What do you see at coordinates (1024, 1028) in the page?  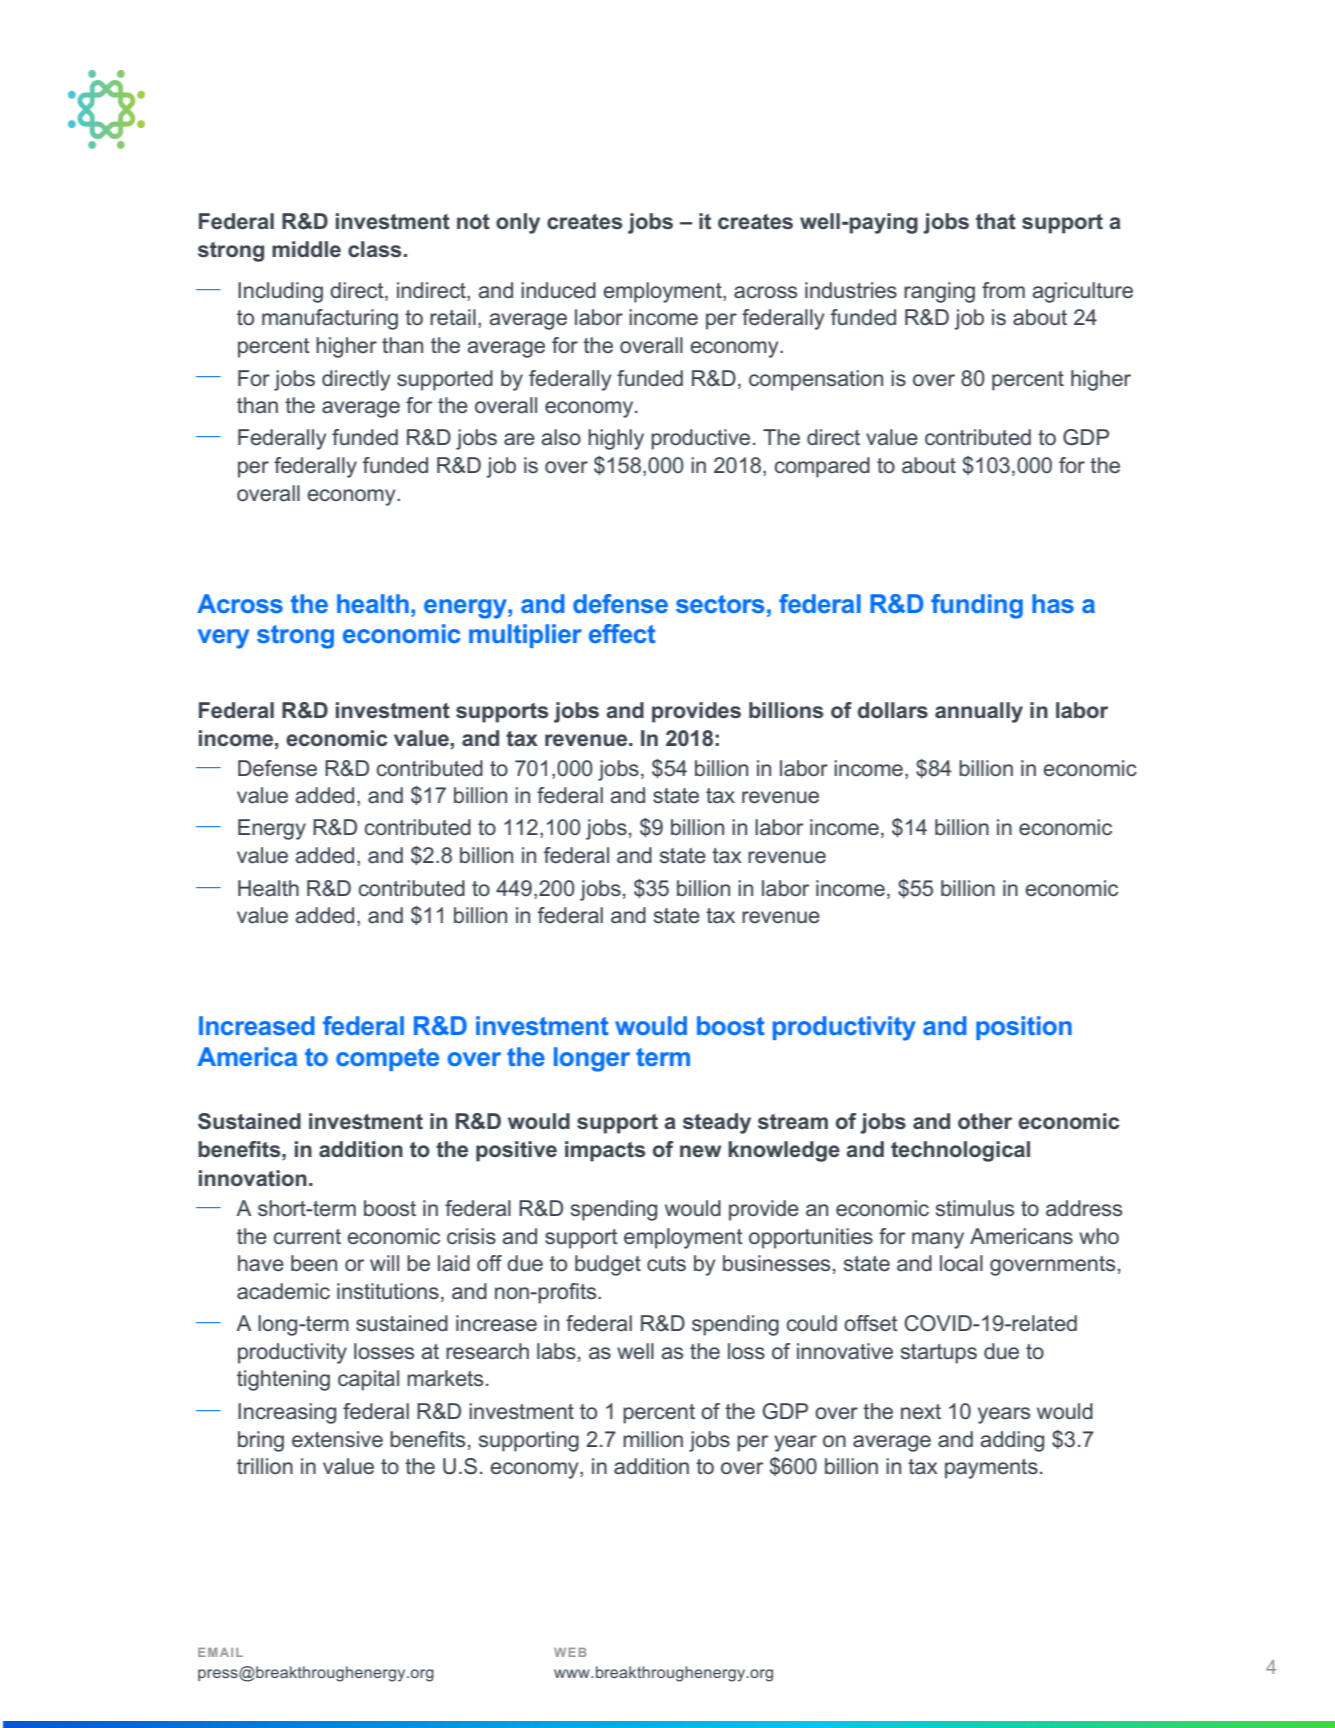 I see `position` at bounding box center [1024, 1028].
